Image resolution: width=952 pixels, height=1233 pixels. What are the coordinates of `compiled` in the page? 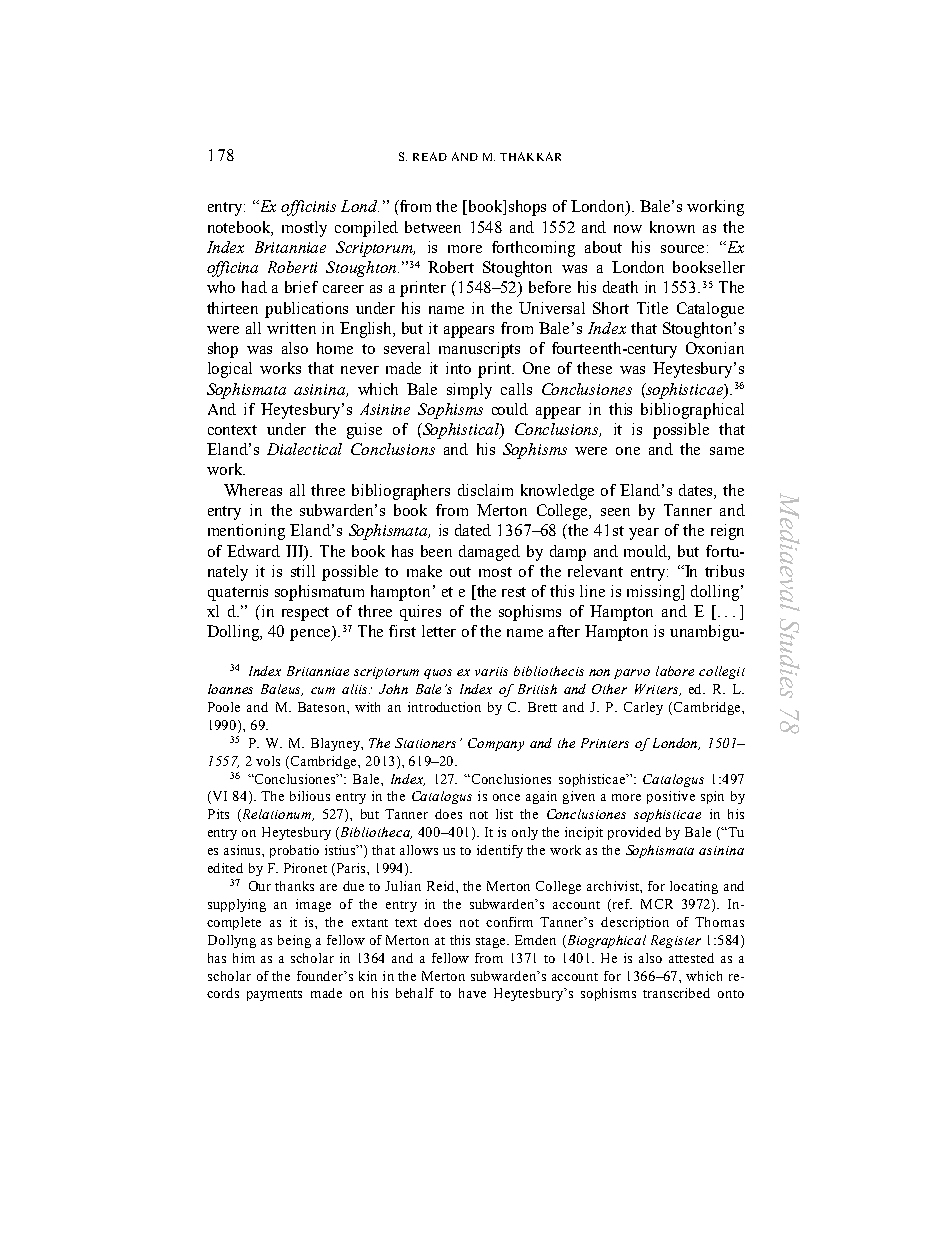 It's located at (366, 229).
